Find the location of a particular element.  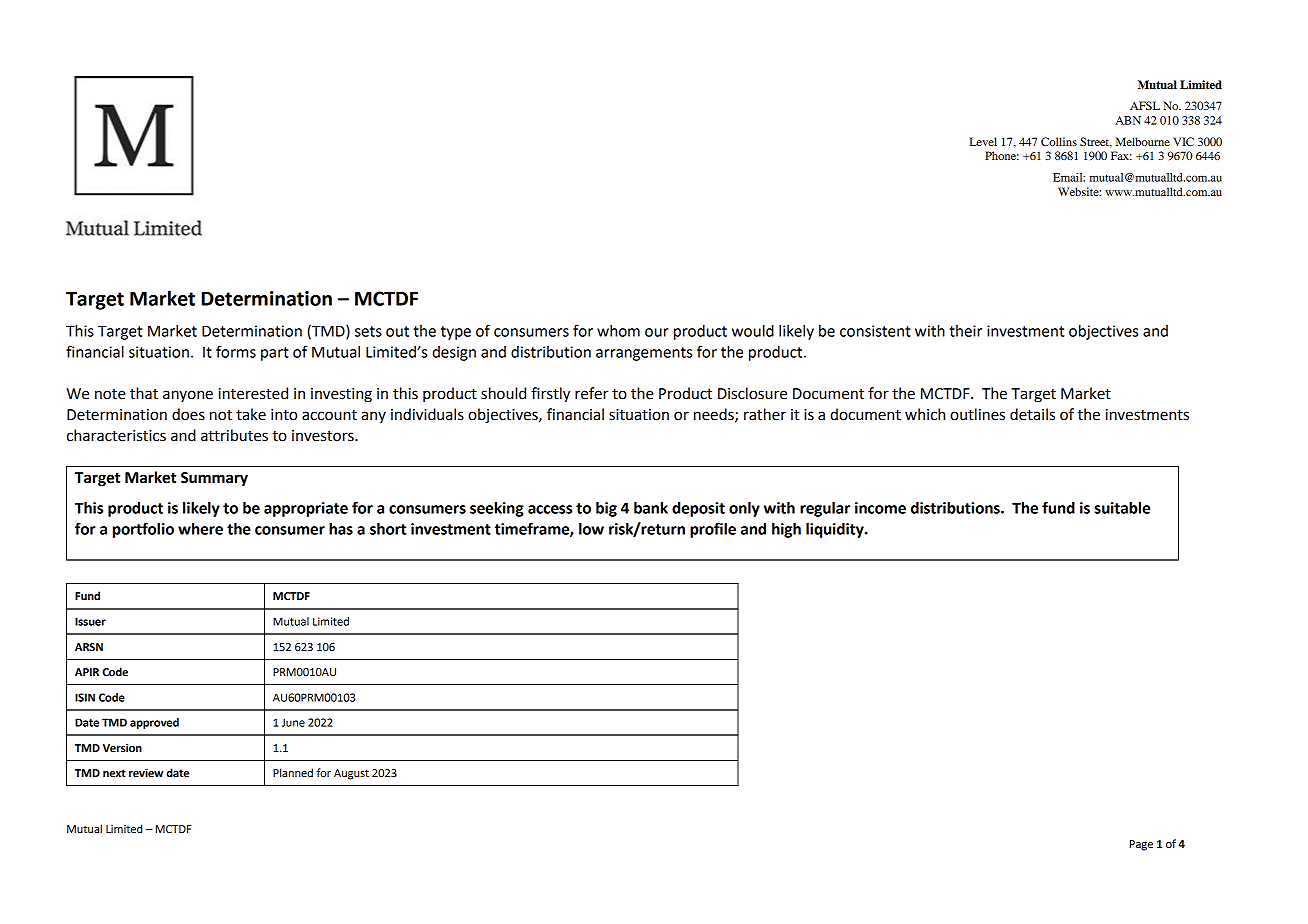

bank is located at coordinates (651, 508).
